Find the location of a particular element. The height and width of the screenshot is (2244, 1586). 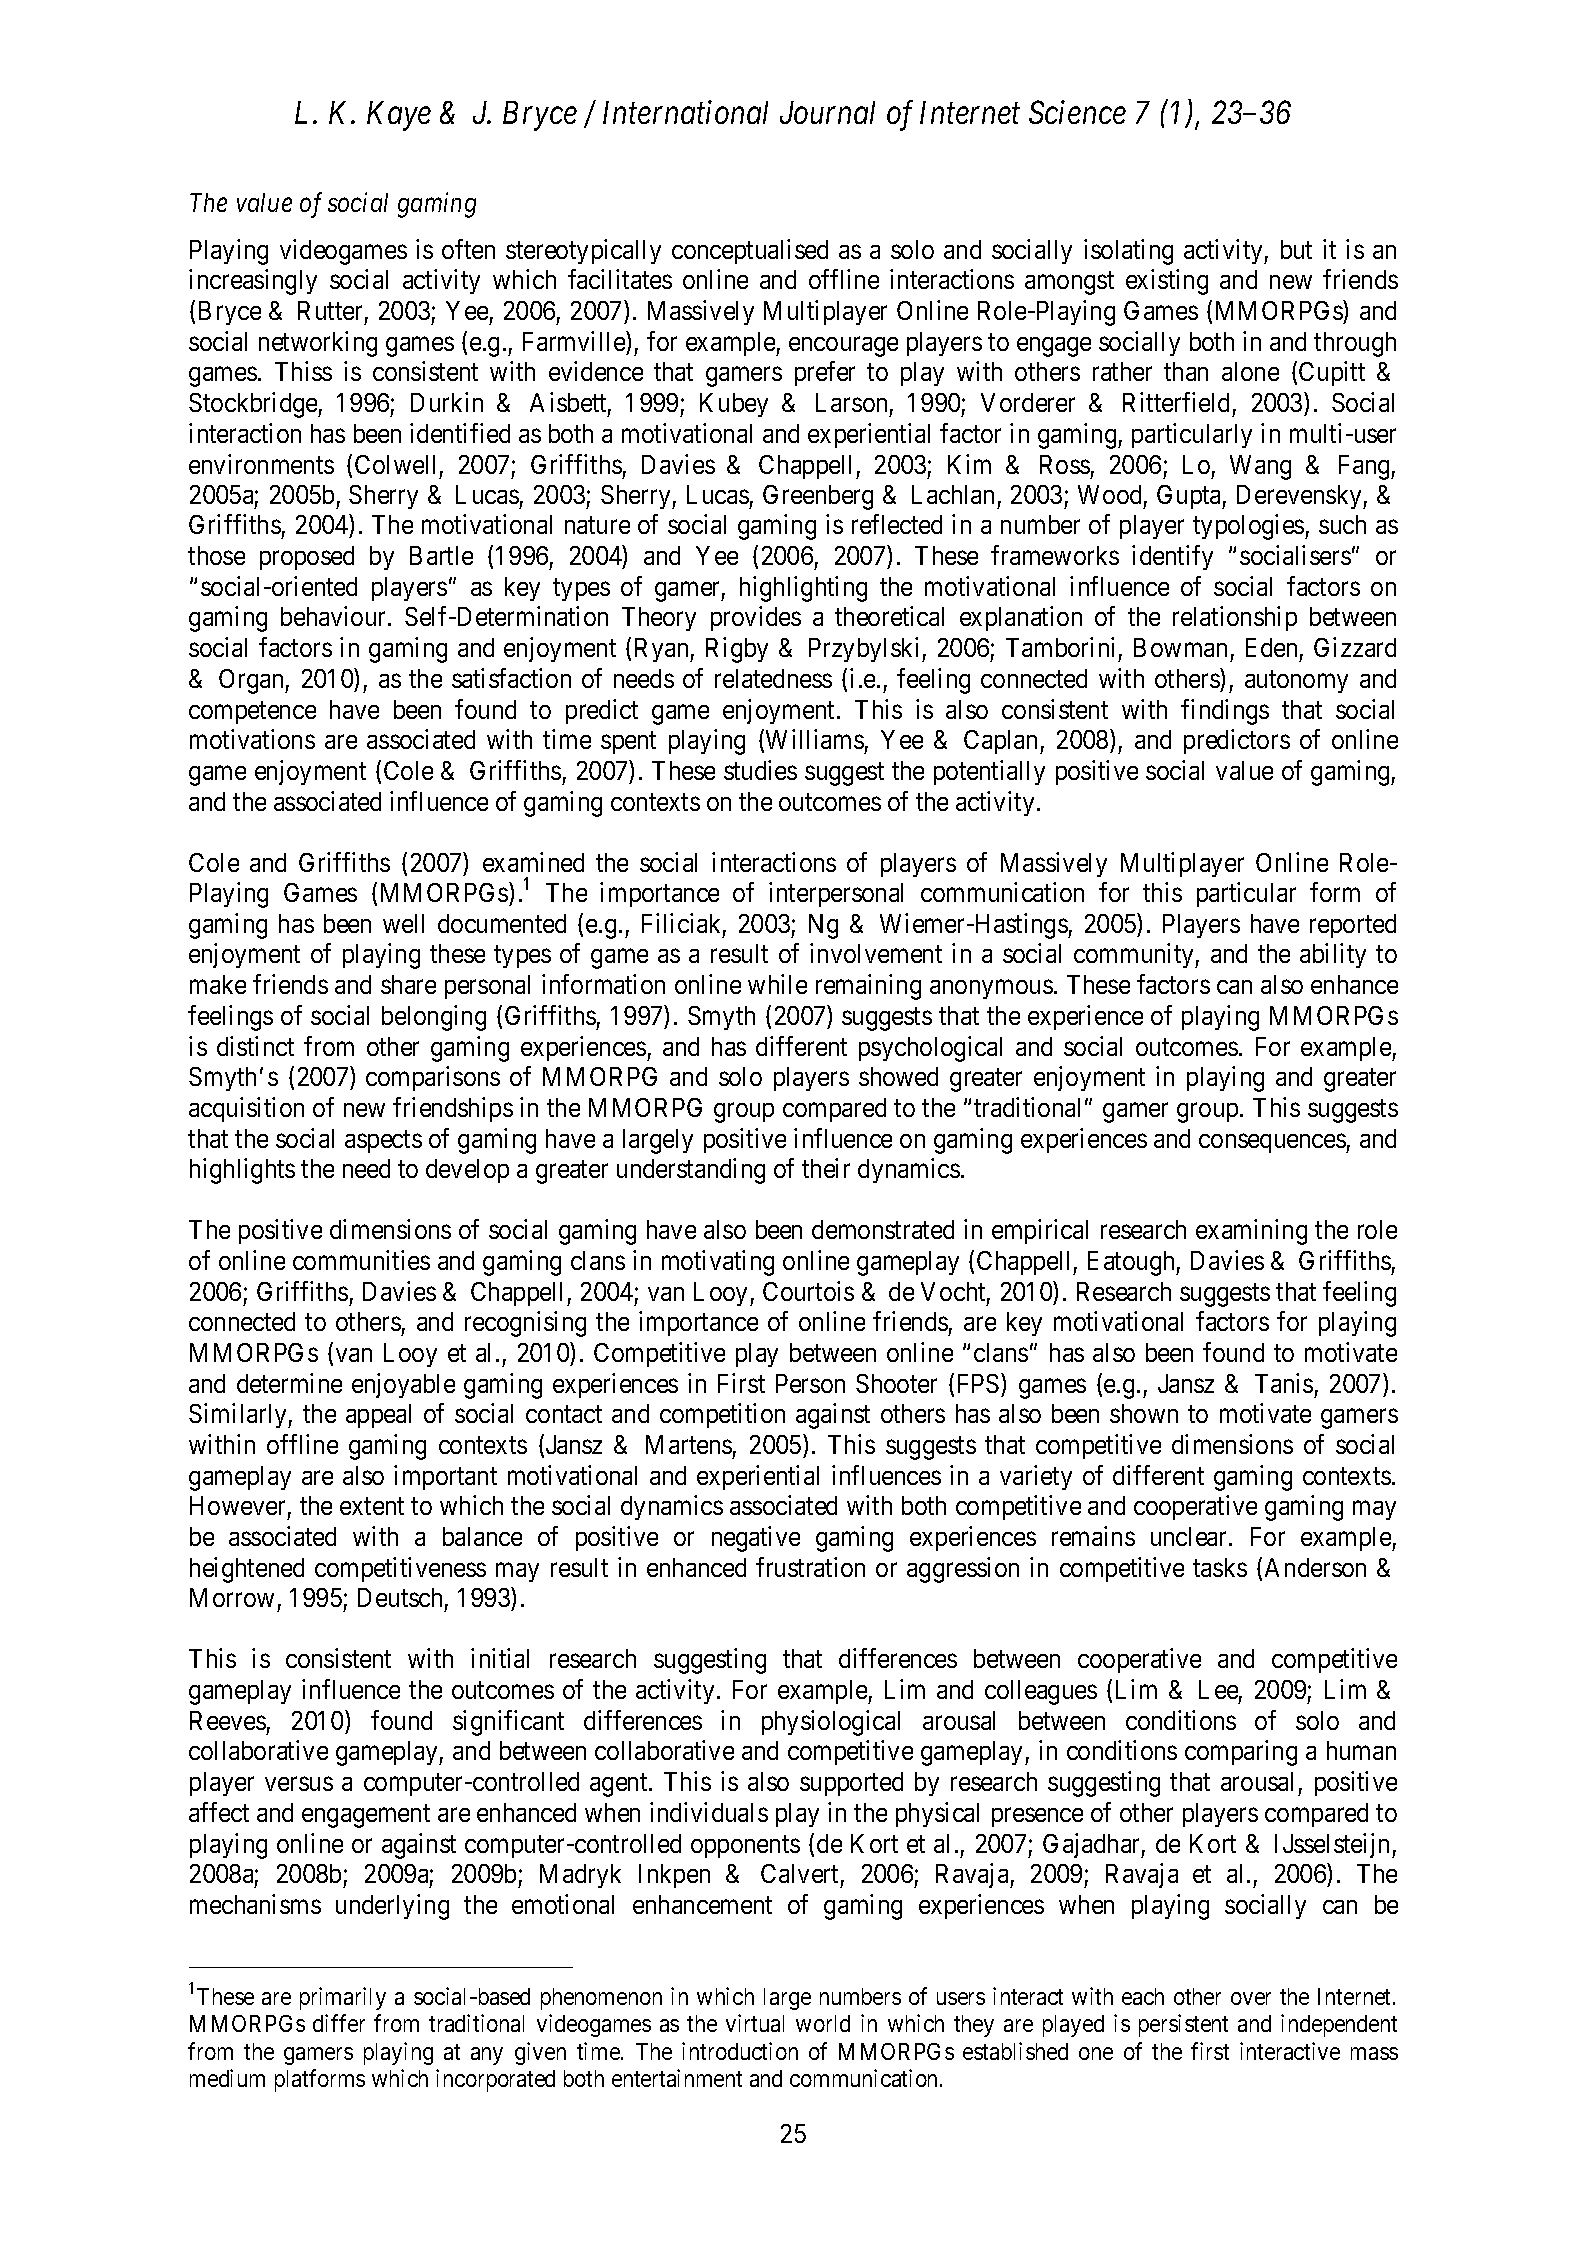

frustration is located at coordinates (810, 1567).
